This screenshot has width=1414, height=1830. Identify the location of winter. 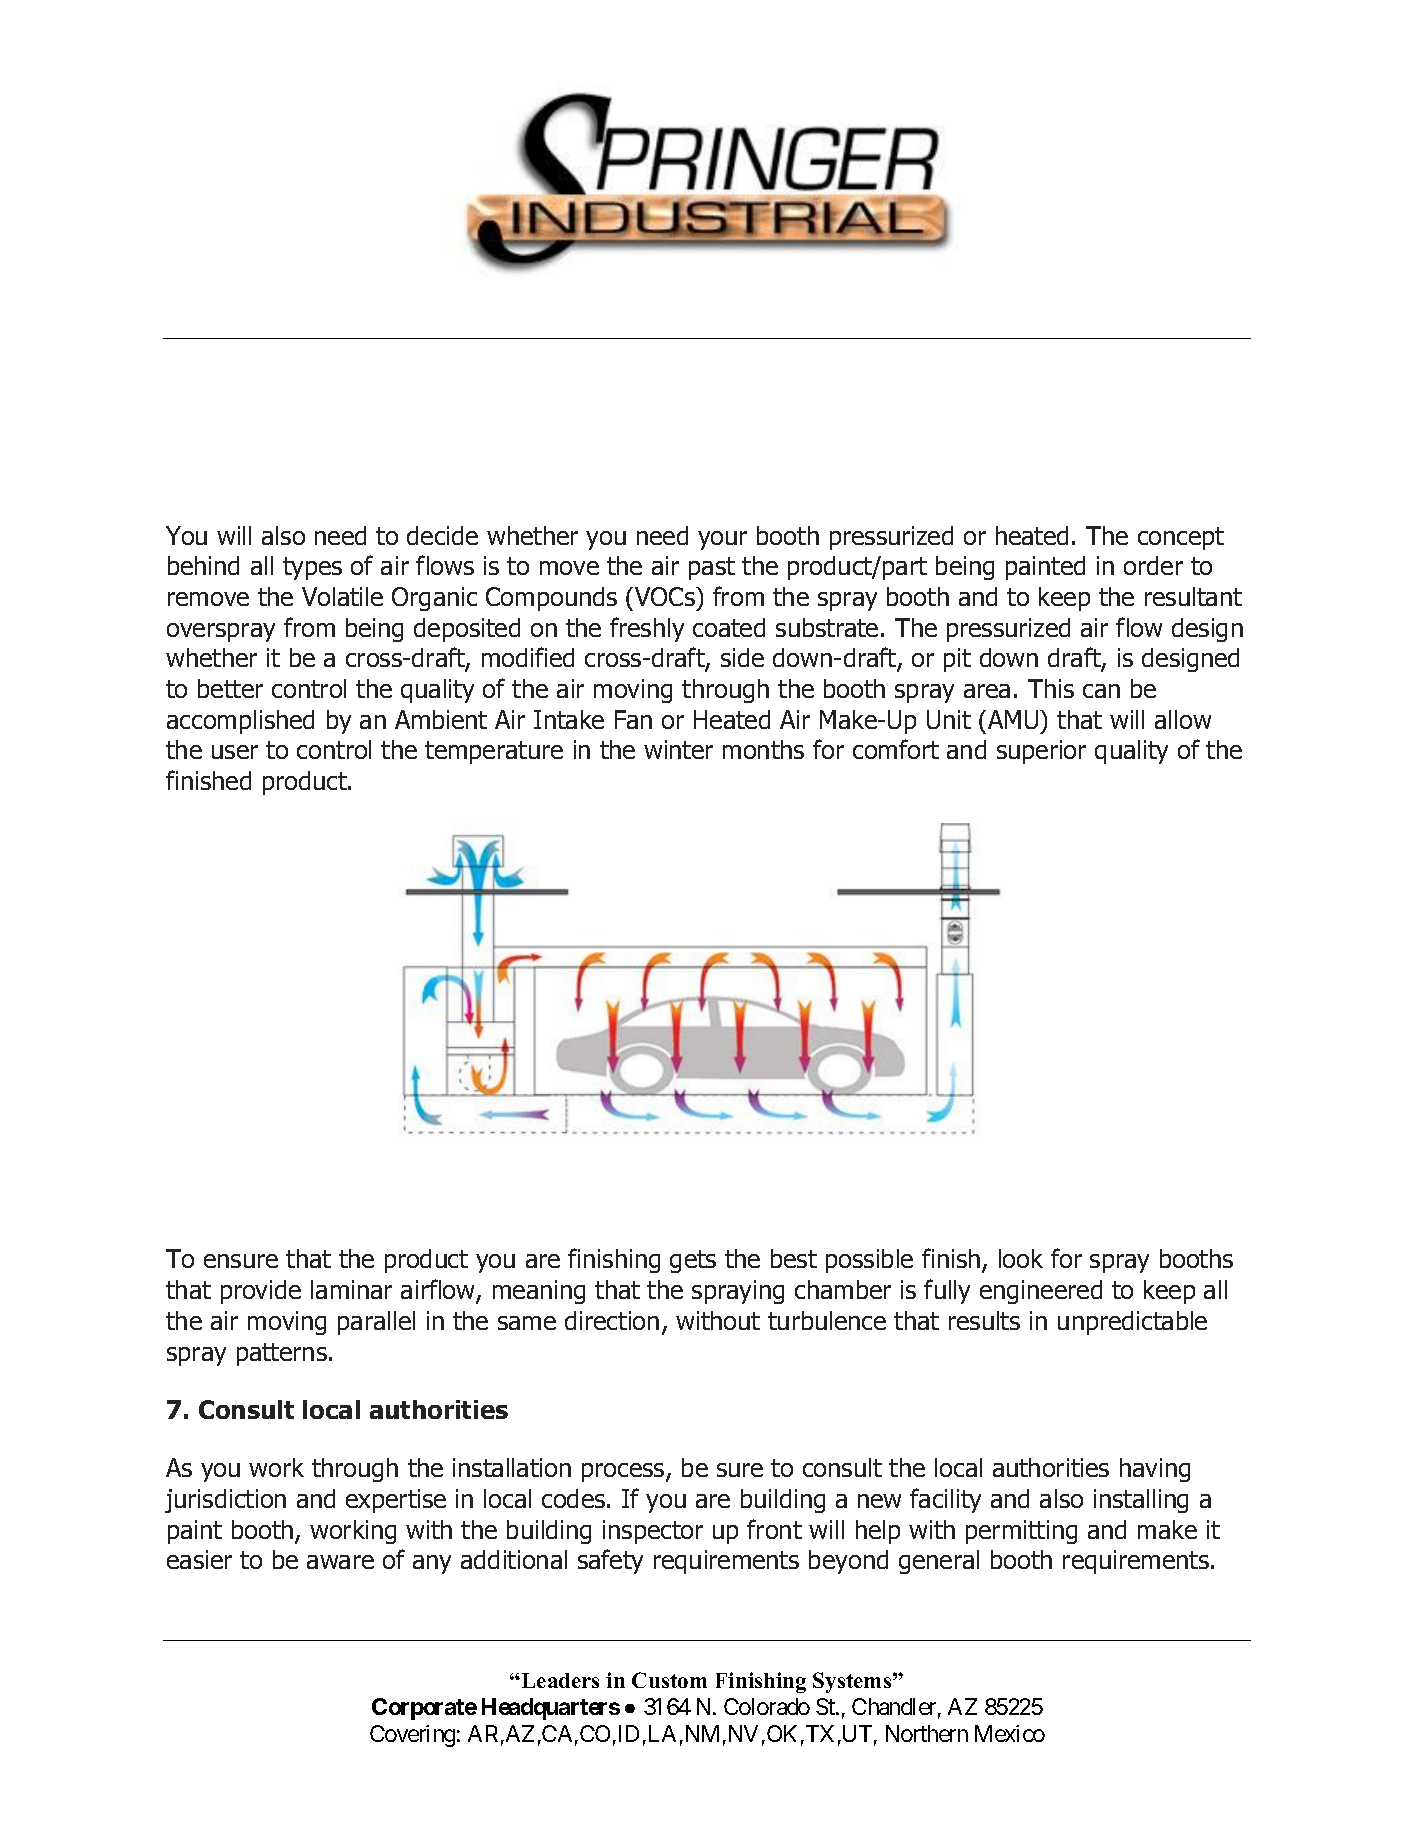
(678, 749).
